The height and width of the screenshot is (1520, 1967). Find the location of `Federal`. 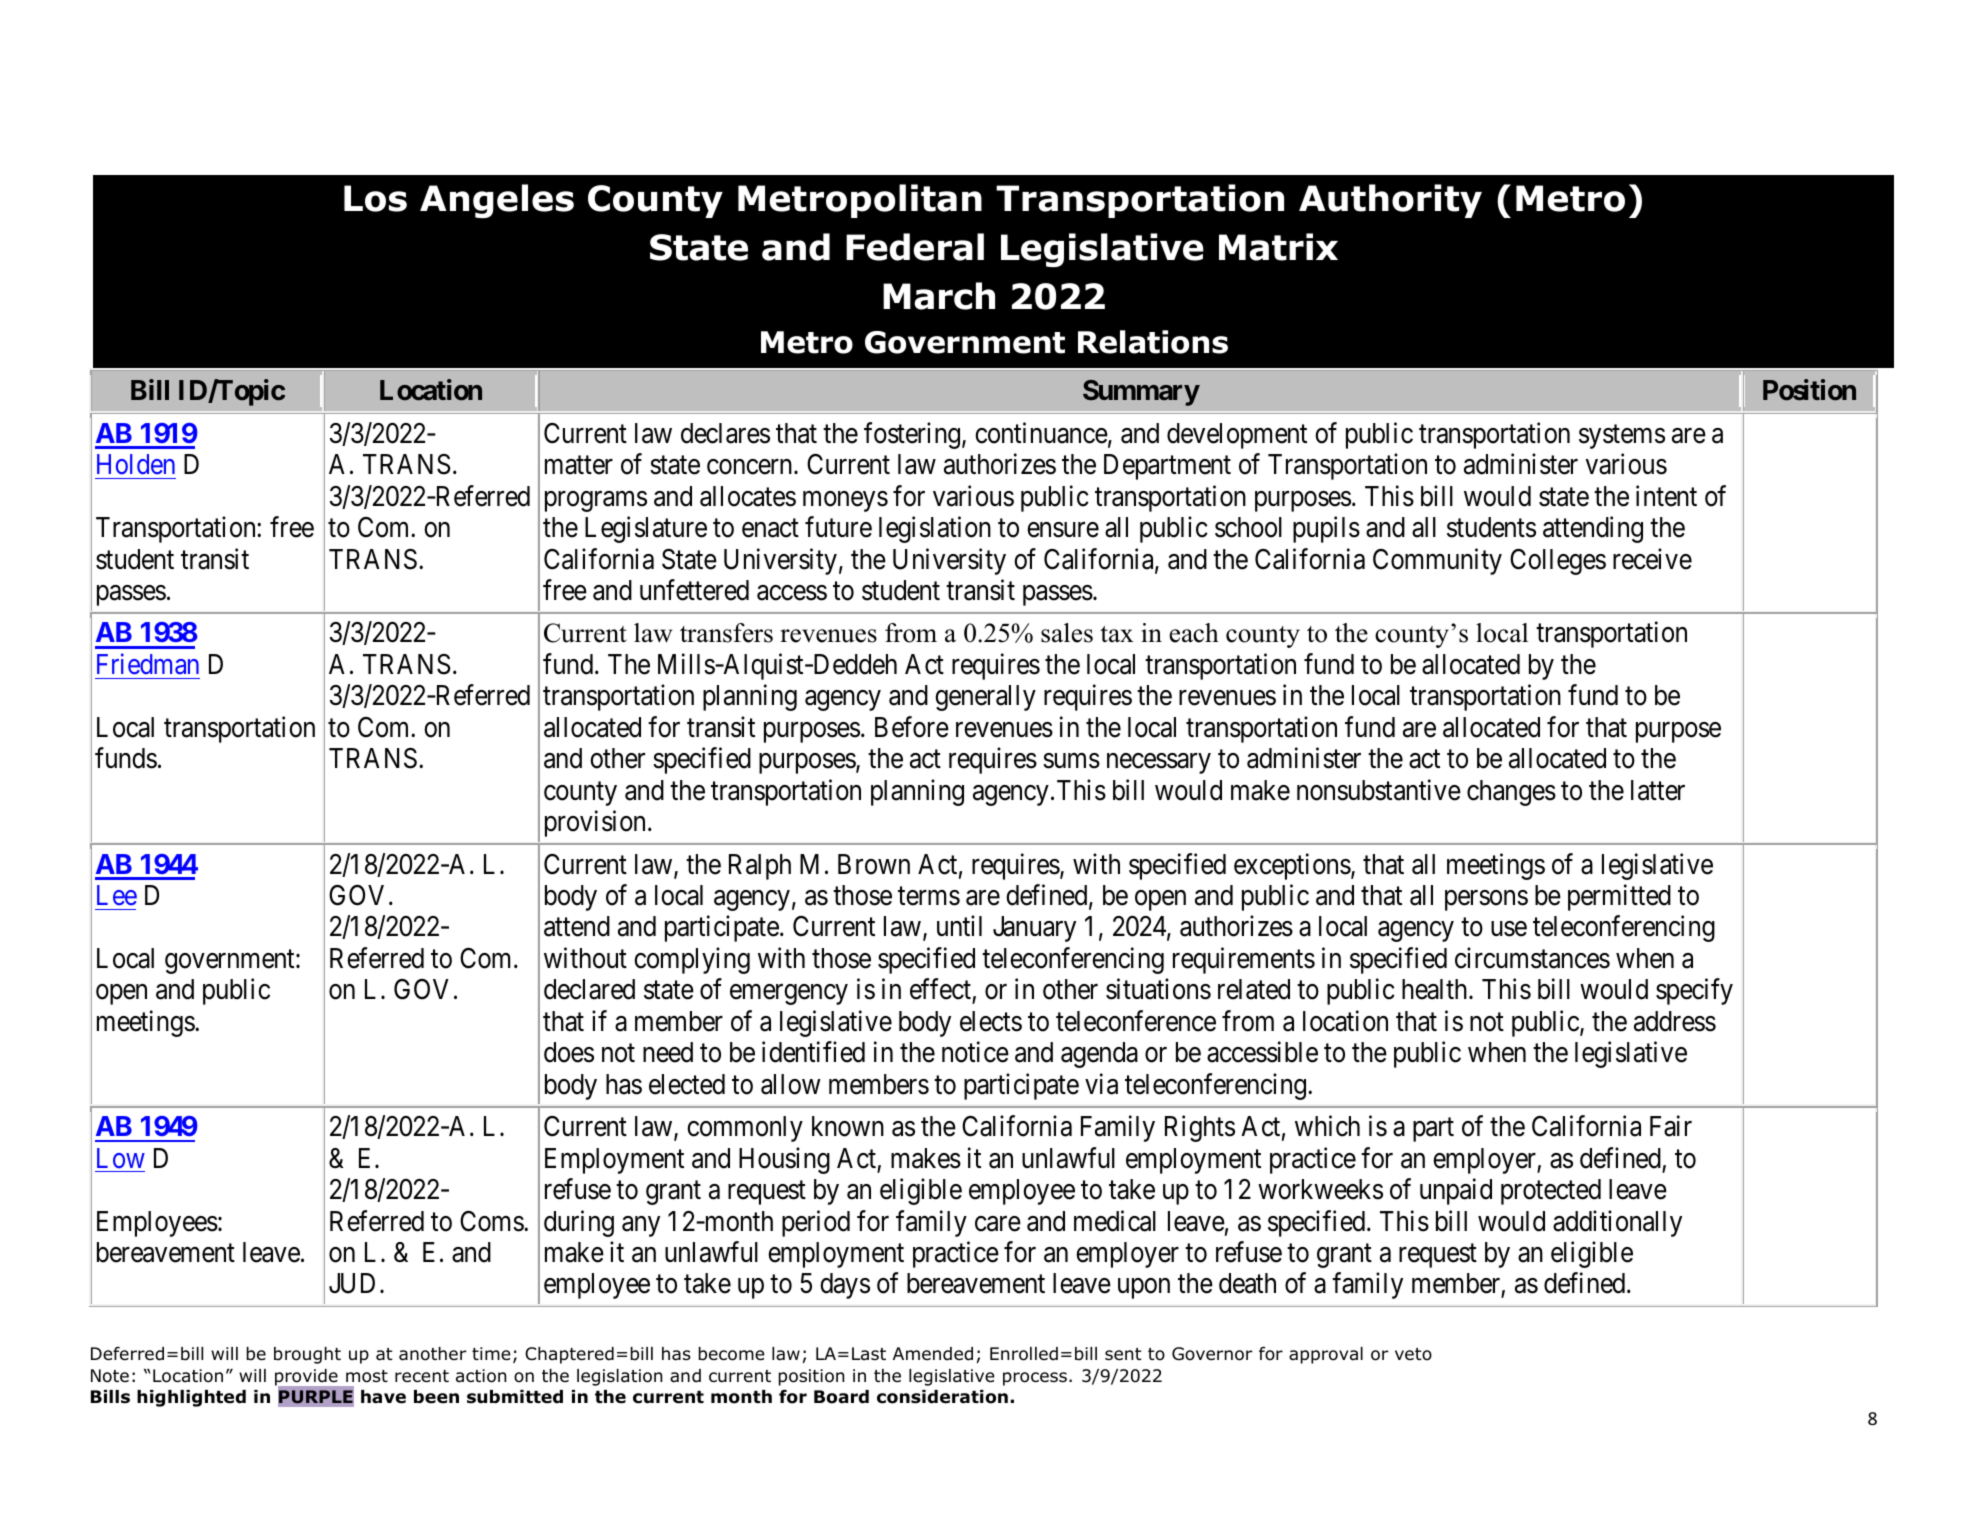

Federal is located at coordinates (915, 247).
